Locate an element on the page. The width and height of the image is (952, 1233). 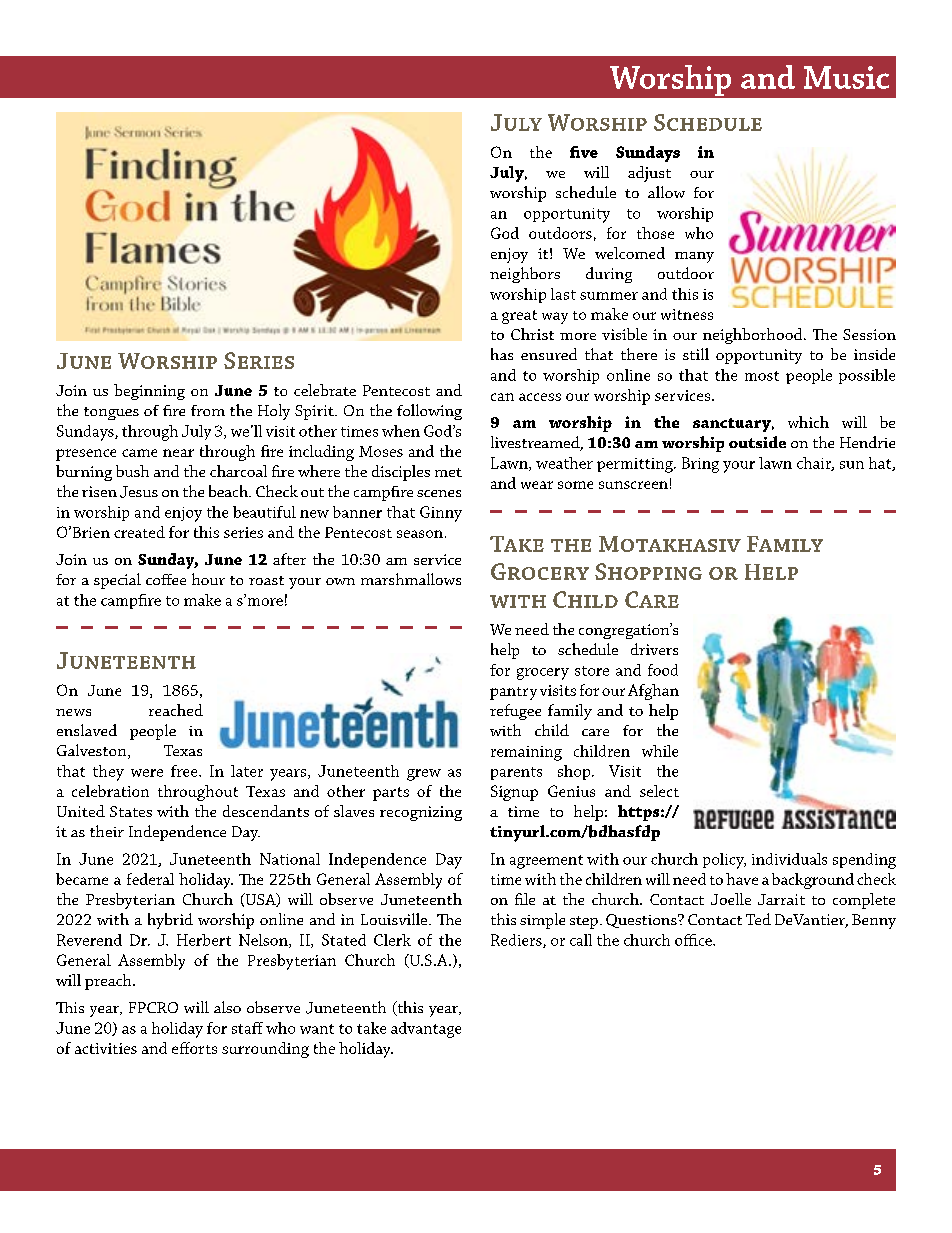
Signup is located at coordinates (514, 793).
